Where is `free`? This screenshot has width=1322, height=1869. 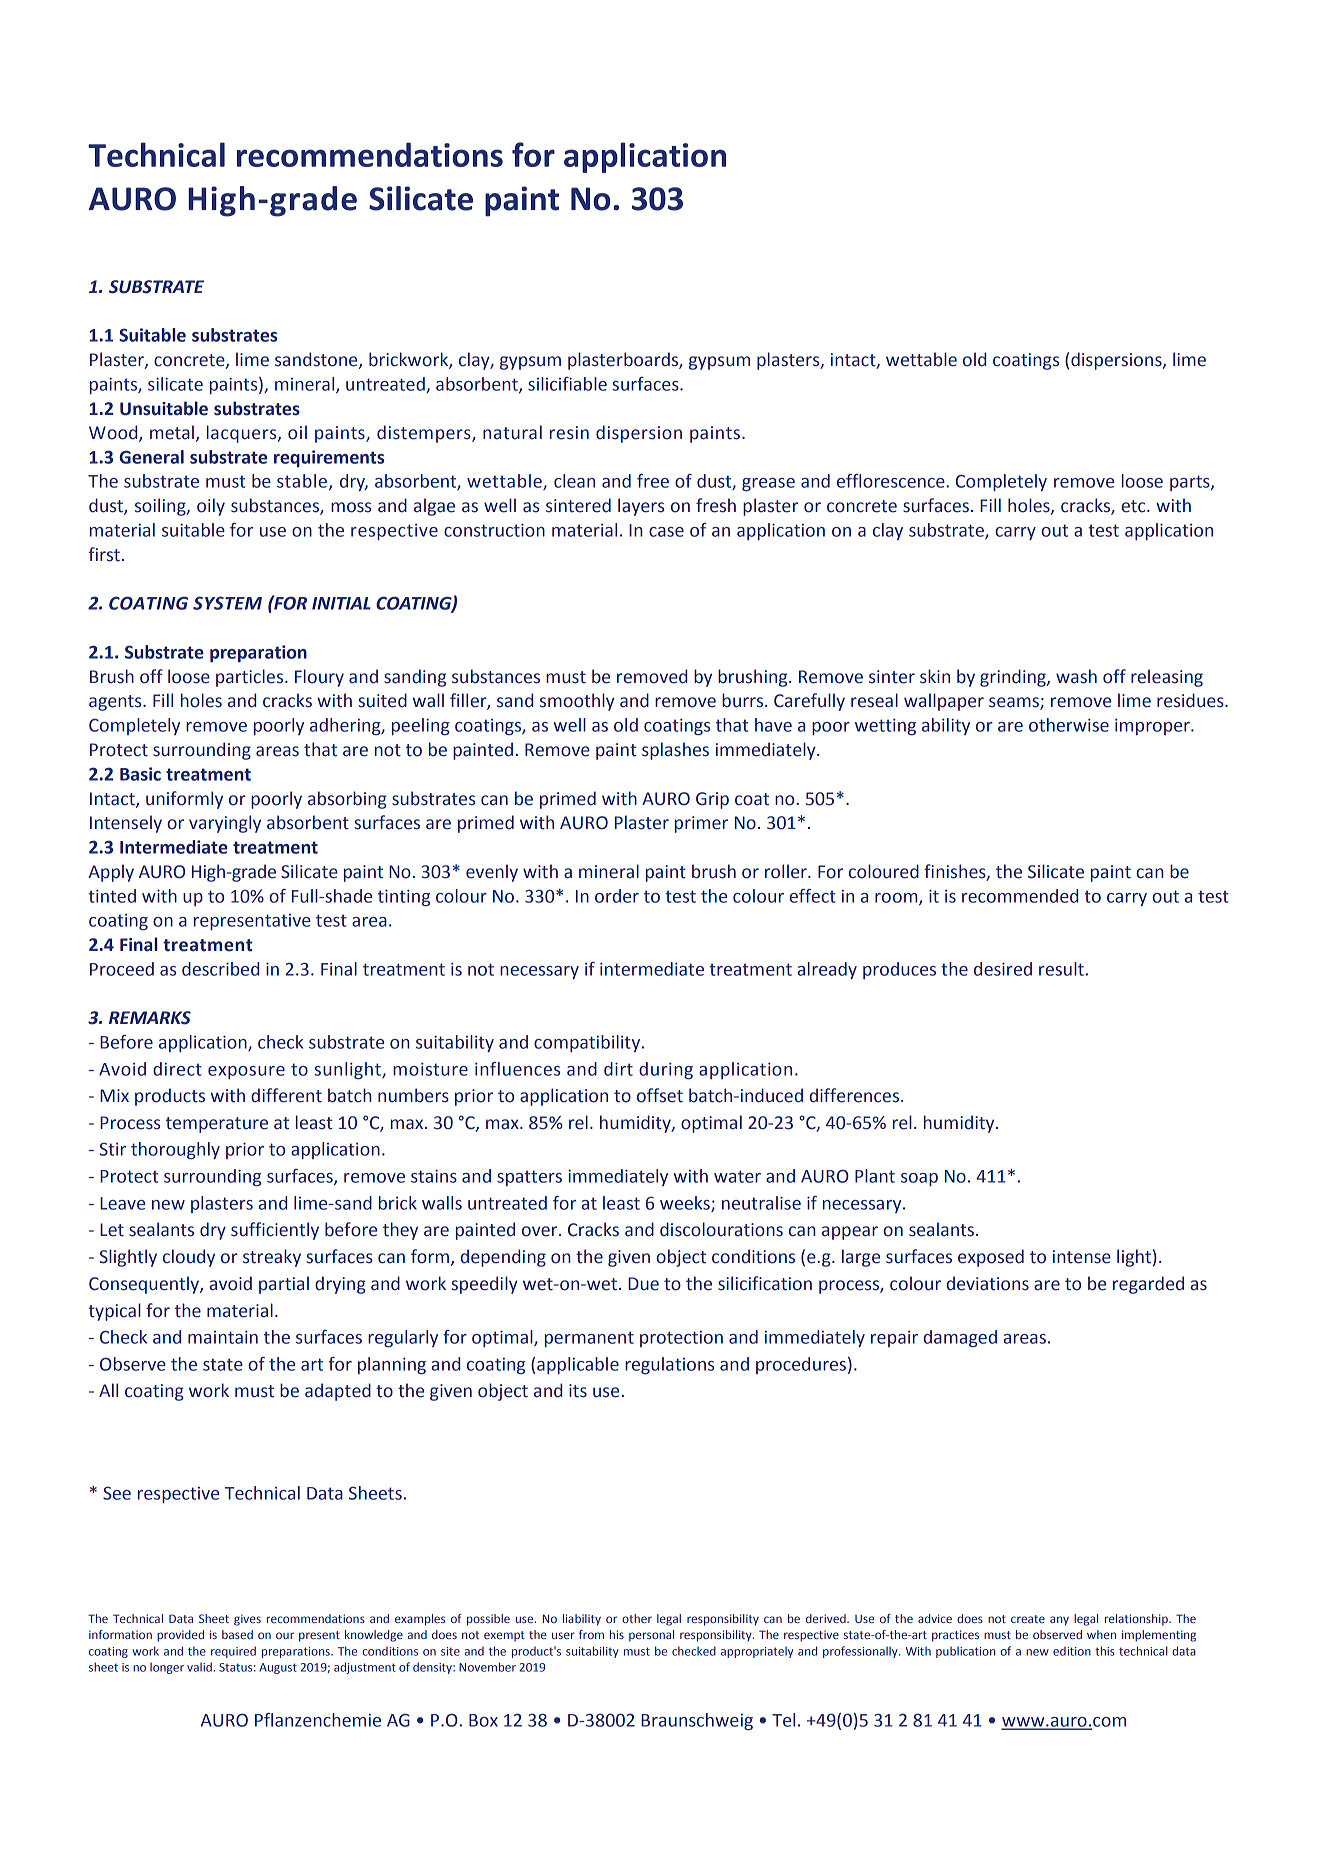
free is located at coordinates (653, 481).
